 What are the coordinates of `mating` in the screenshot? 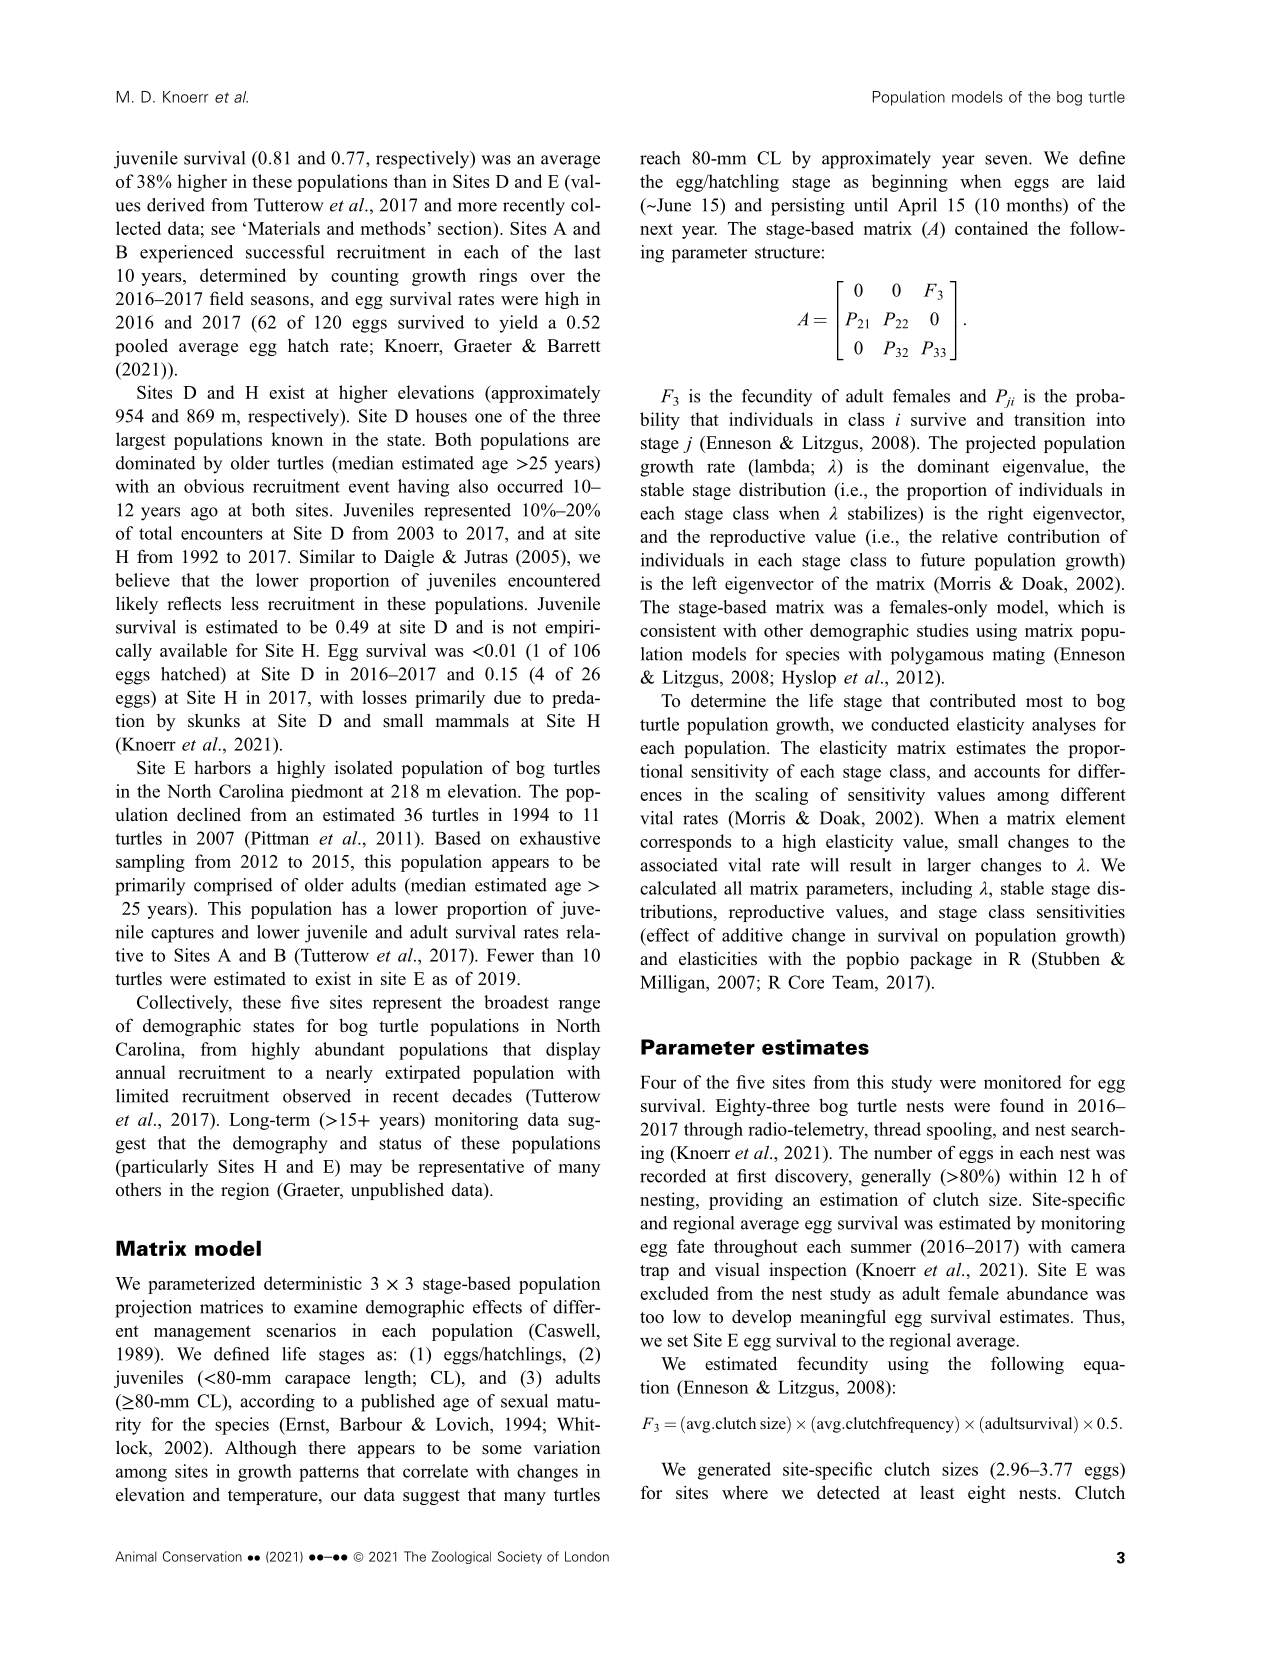 It's located at (1018, 656).
